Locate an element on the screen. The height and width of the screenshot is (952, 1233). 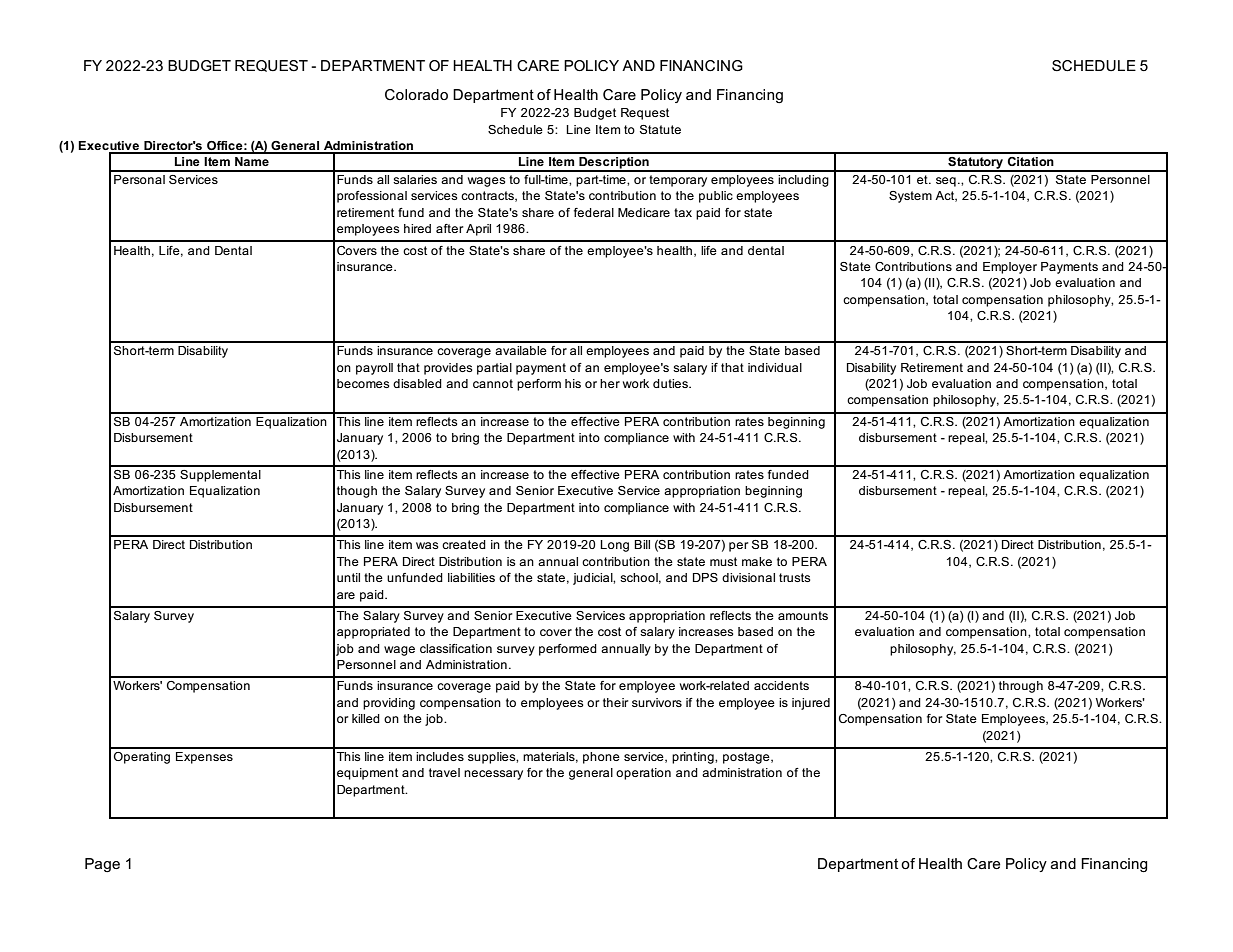
Colorado is located at coordinates (416, 94).
